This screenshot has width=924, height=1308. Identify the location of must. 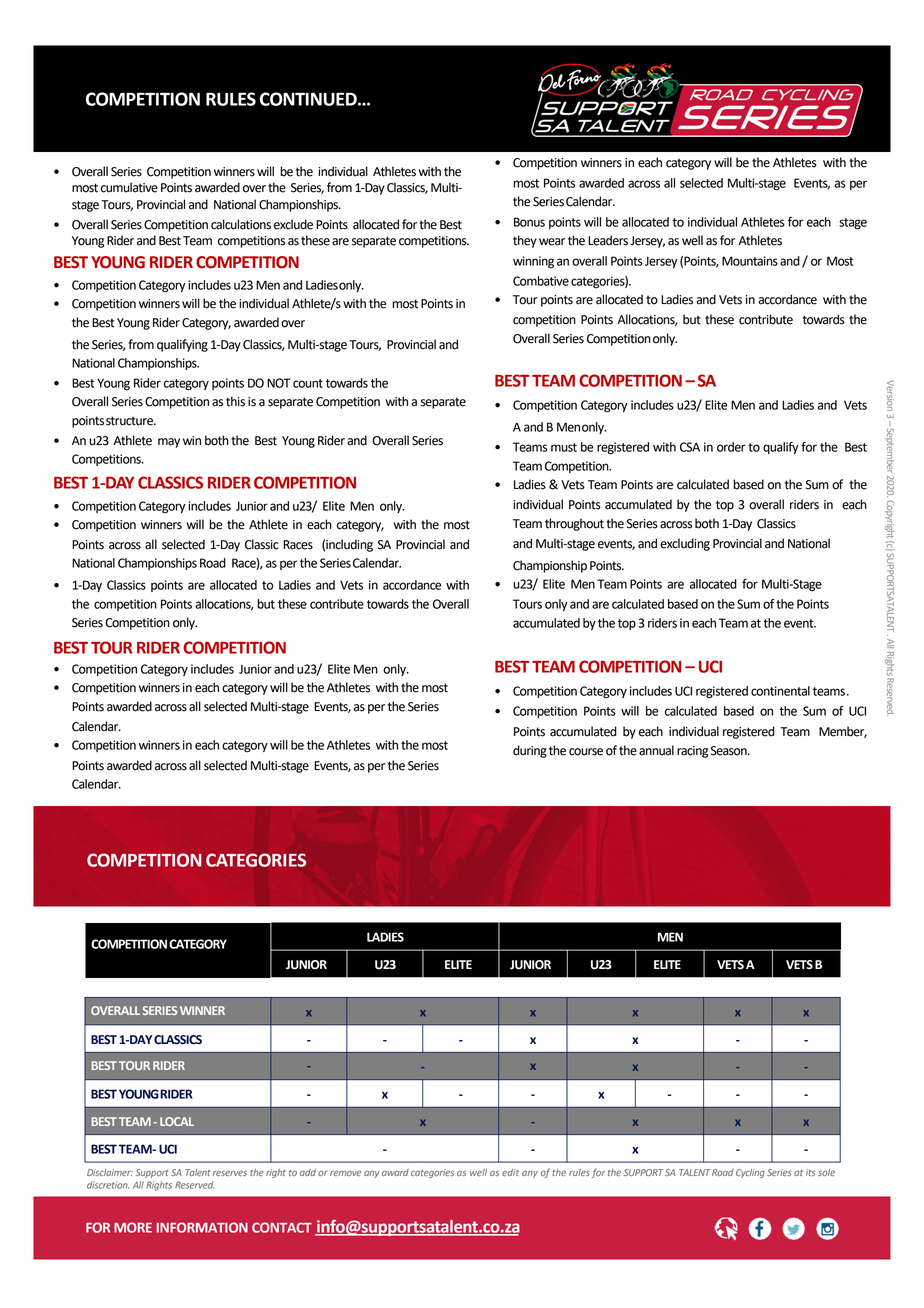
(564, 447).
